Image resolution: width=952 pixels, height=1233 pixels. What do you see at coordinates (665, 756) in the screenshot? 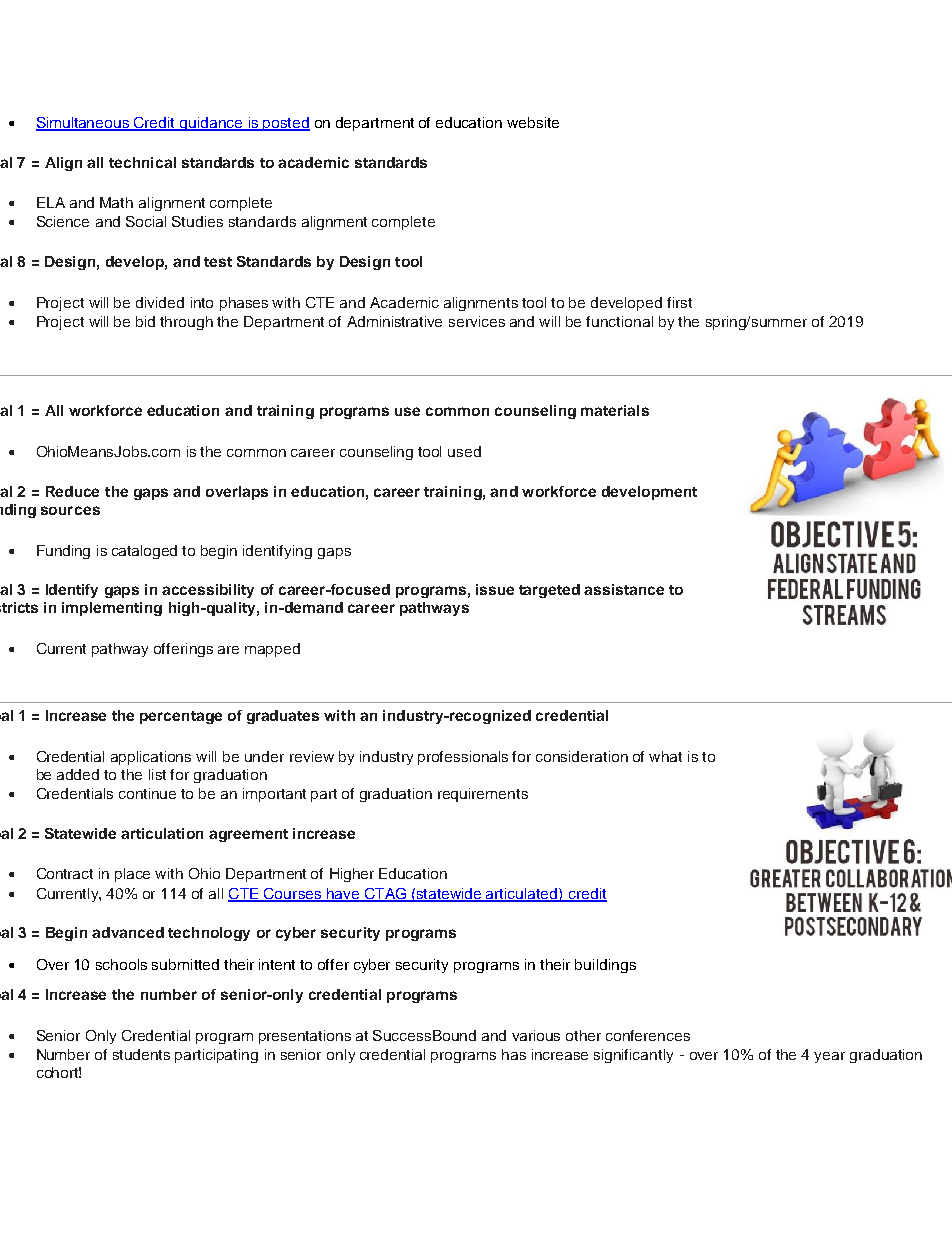
I see `what` at bounding box center [665, 756].
